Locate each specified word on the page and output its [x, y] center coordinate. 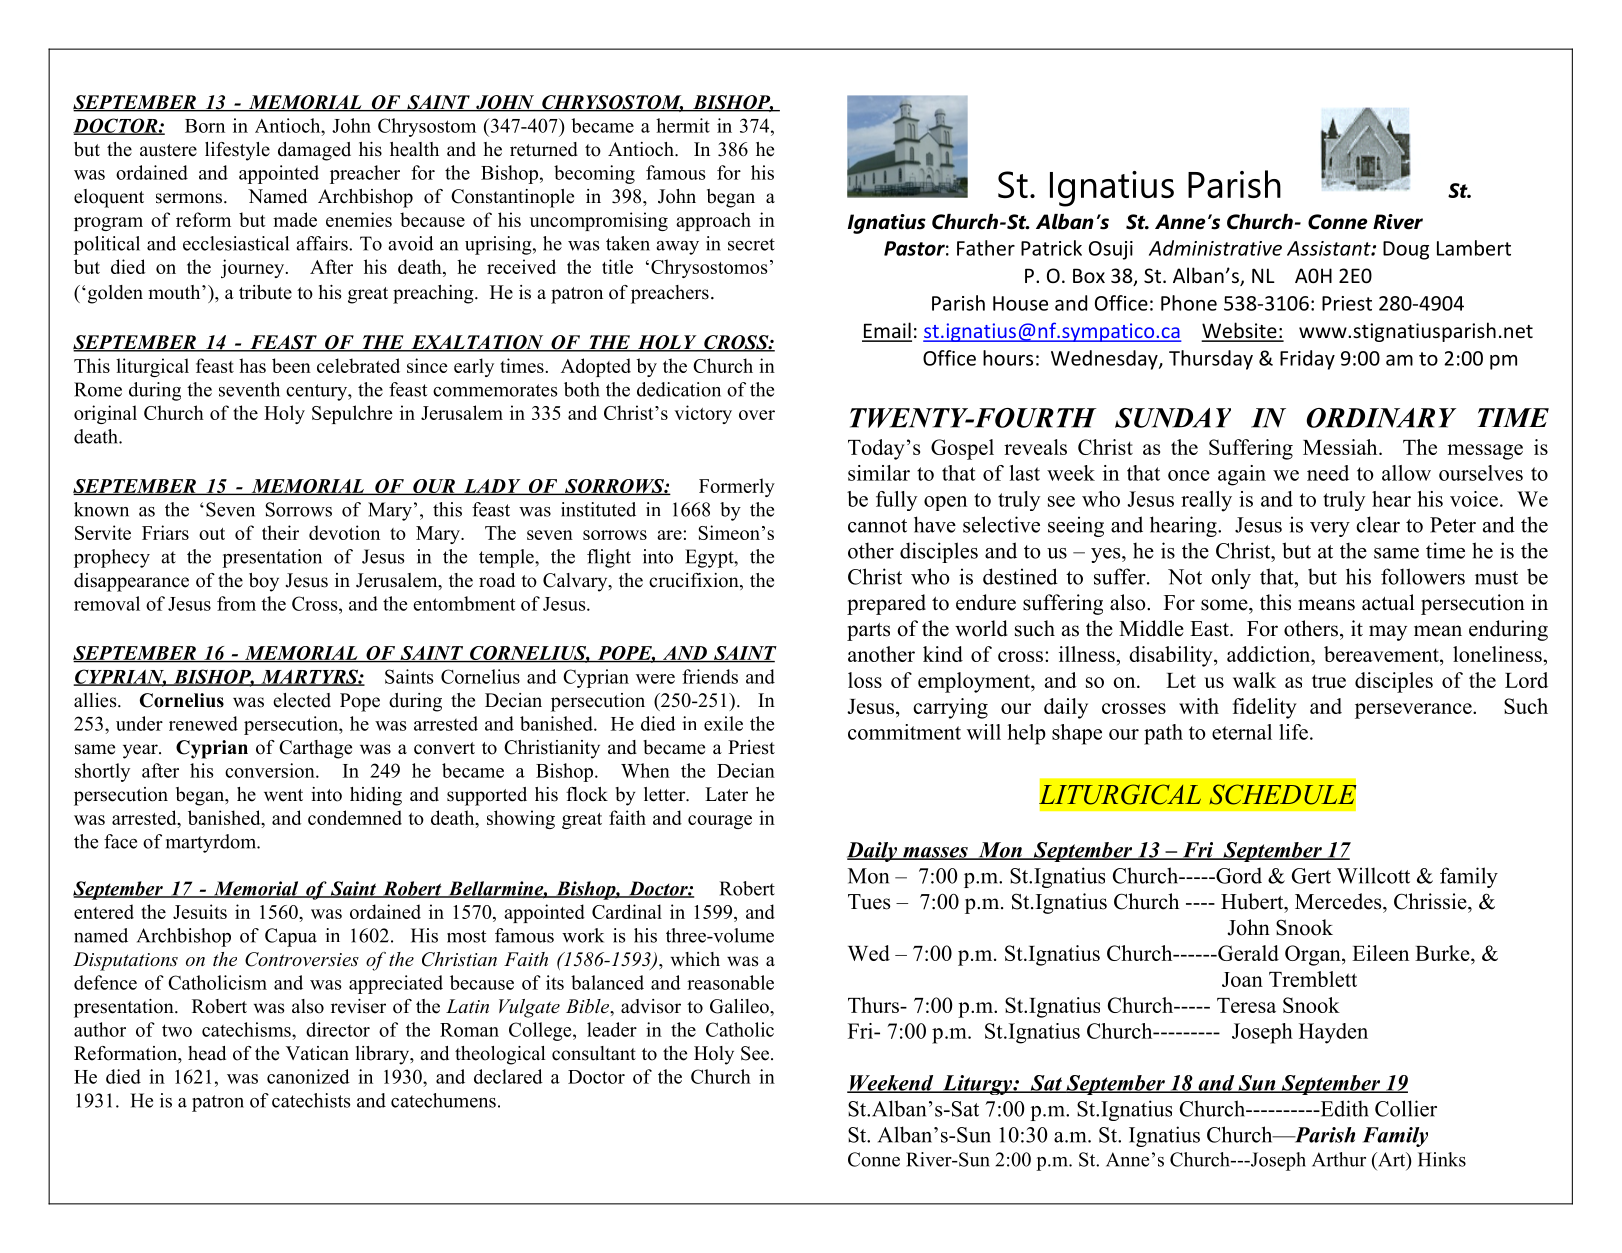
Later [726, 794]
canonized [308, 1076]
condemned [355, 817]
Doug [1406, 250]
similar [879, 473]
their [280, 532]
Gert [1311, 876]
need [1328, 473]
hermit [683, 125]
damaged [314, 151]
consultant [594, 1053]
